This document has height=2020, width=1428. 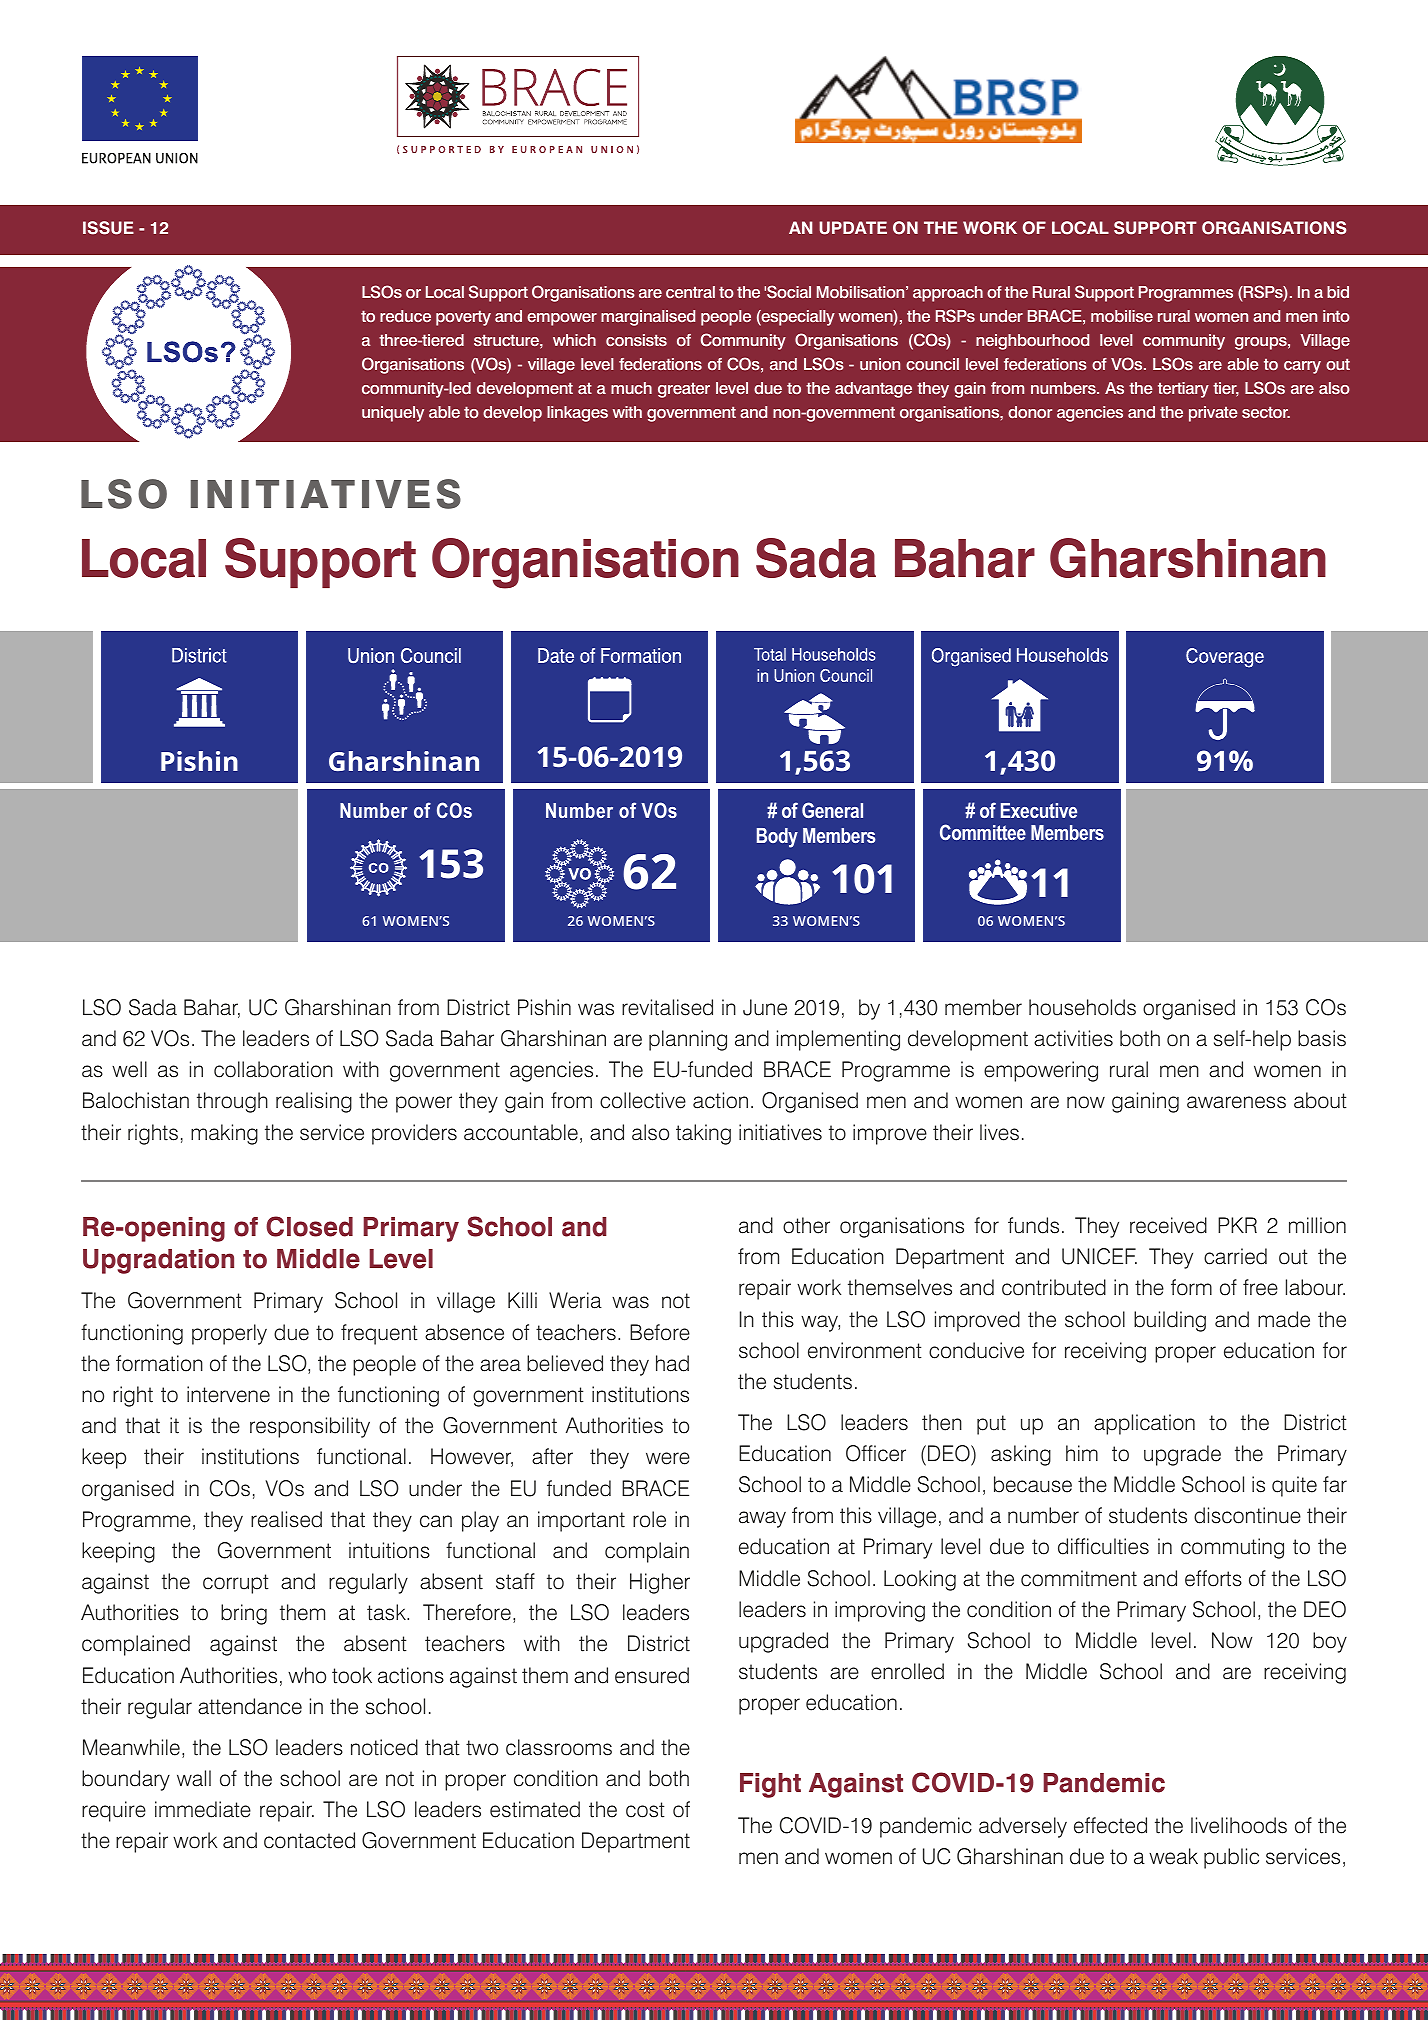 What do you see at coordinates (688, 1040) in the document?
I see `planning` at bounding box center [688, 1040].
